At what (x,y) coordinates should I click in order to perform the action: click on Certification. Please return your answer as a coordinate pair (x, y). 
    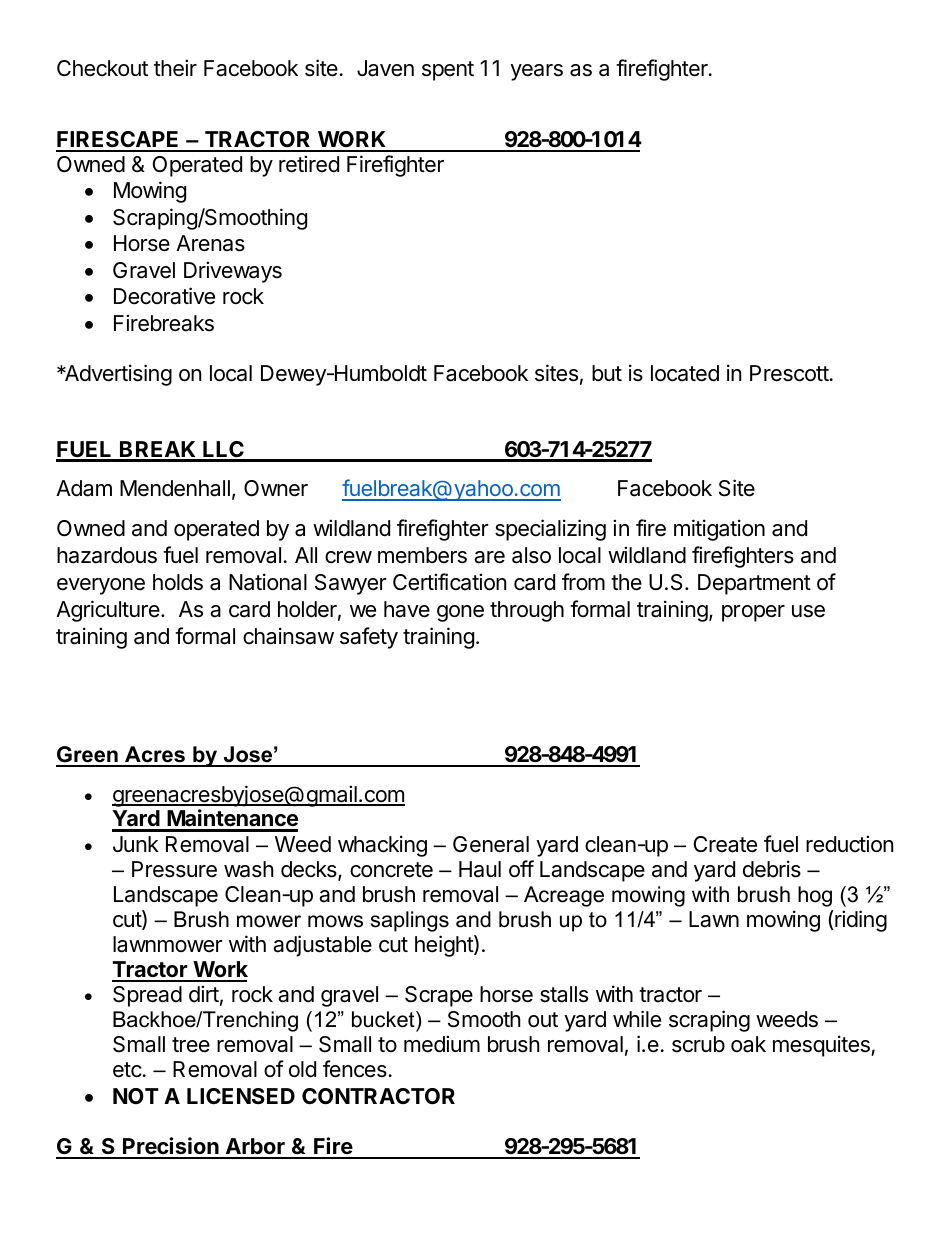
    Looking at the image, I should click on (449, 582).
